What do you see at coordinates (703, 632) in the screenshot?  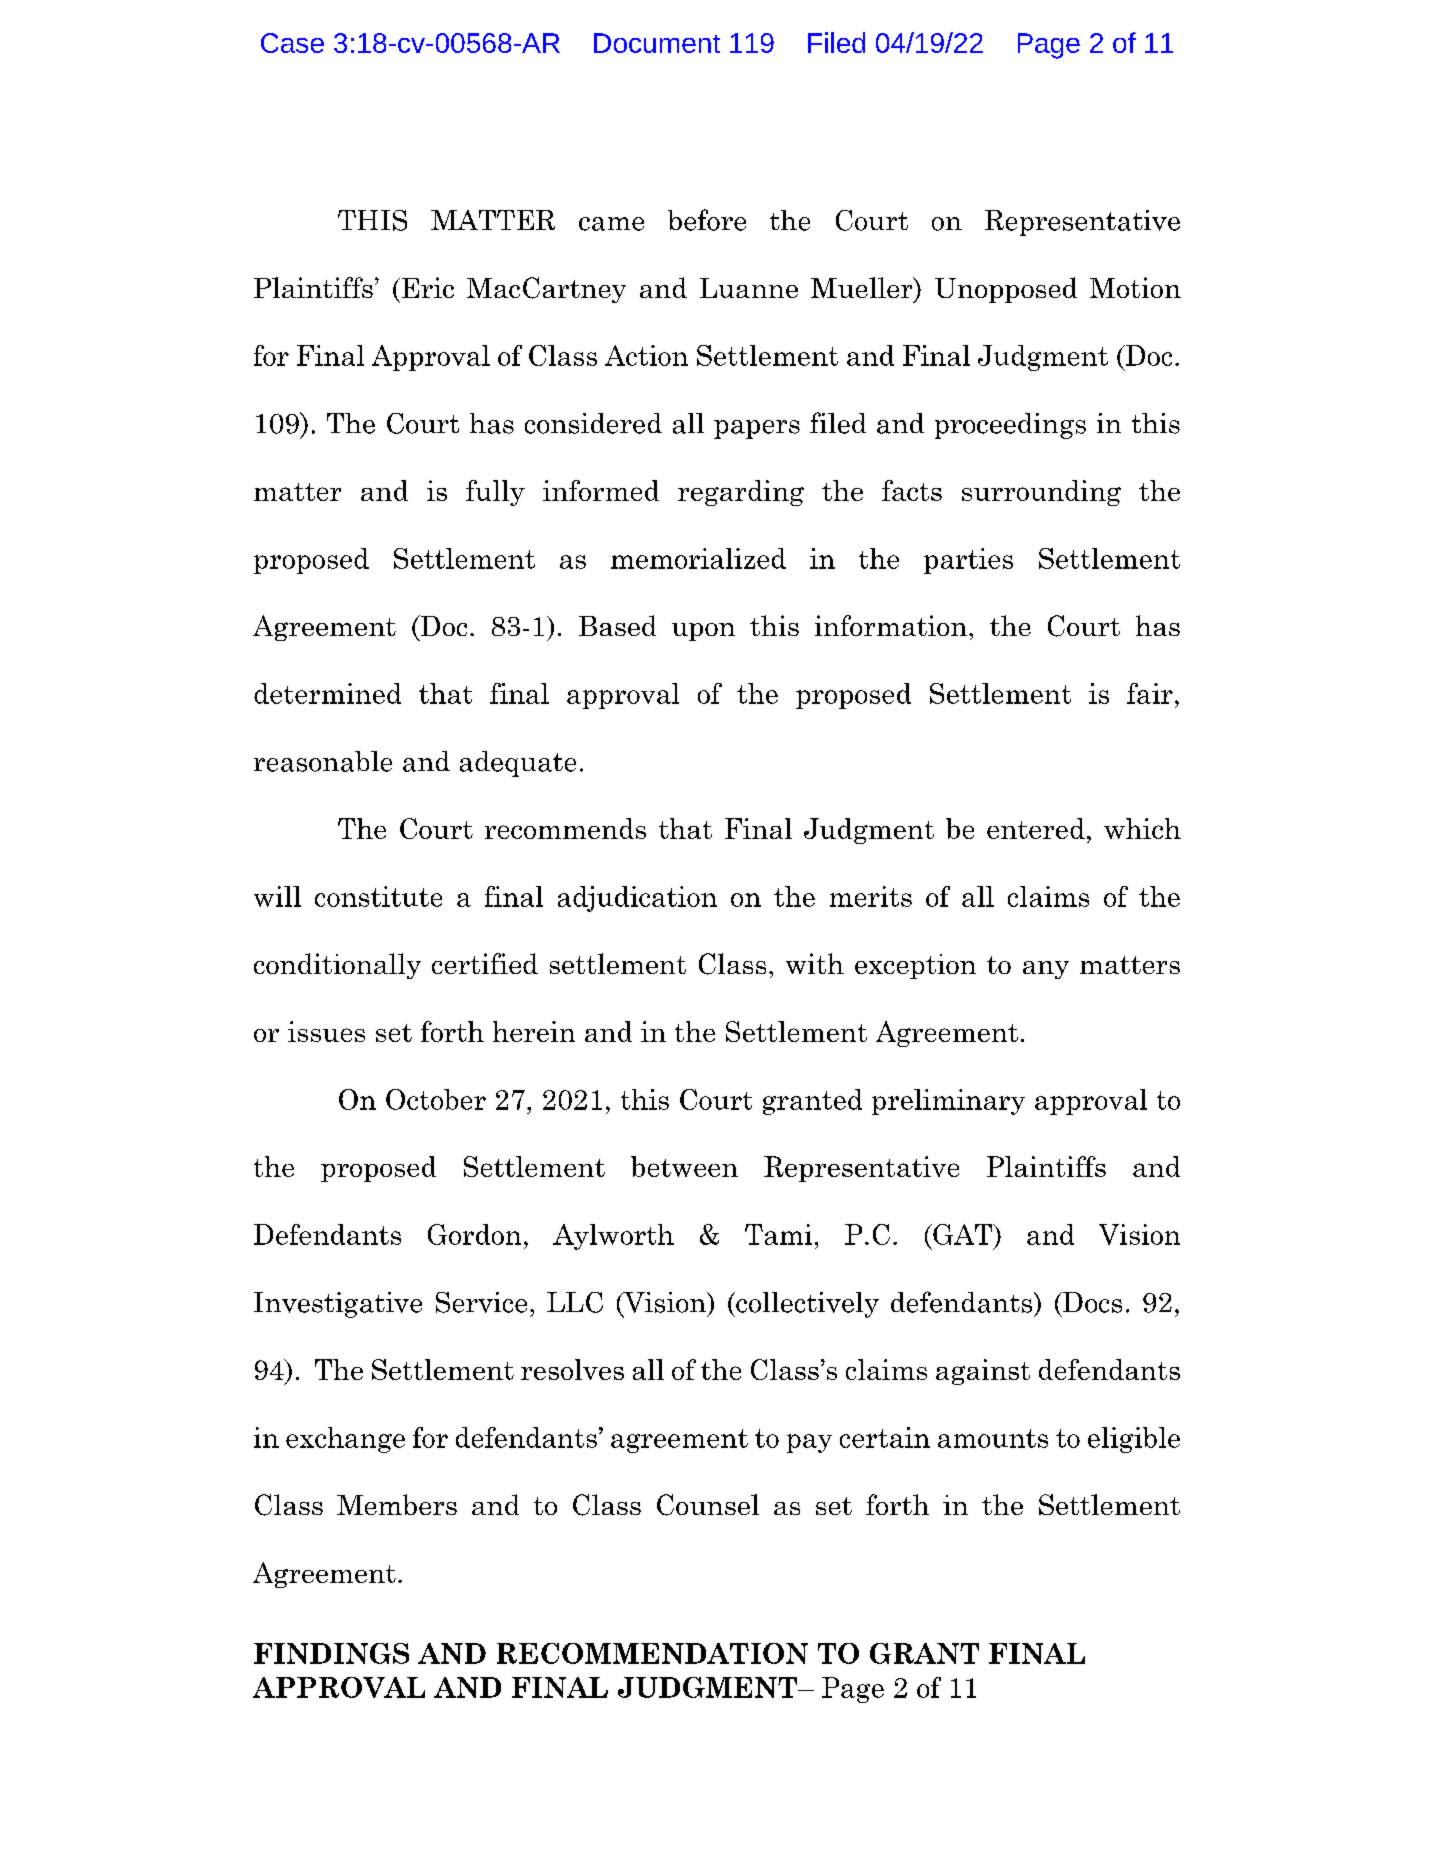 I see `upon` at bounding box center [703, 632].
